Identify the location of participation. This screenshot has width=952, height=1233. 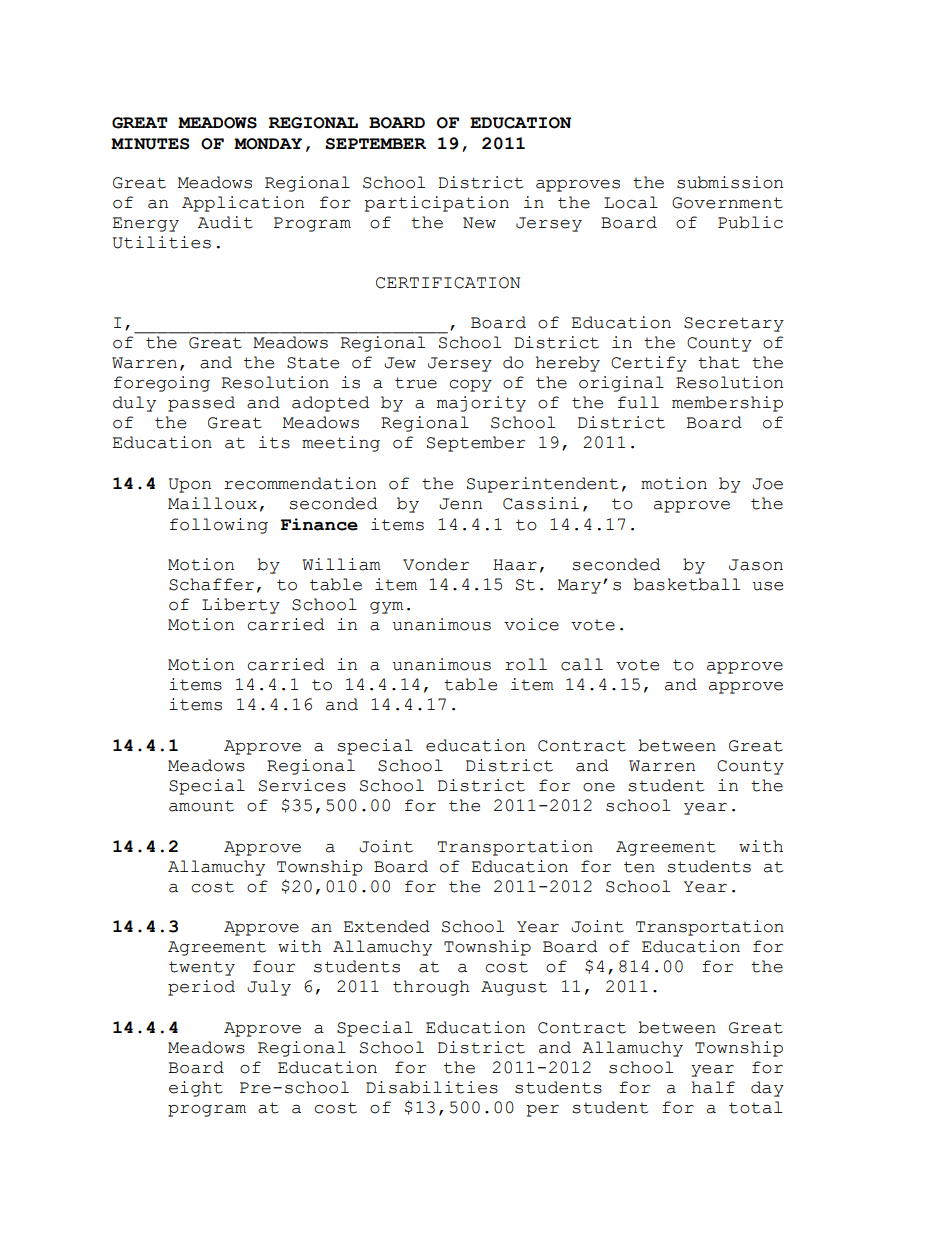
(436, 204).
